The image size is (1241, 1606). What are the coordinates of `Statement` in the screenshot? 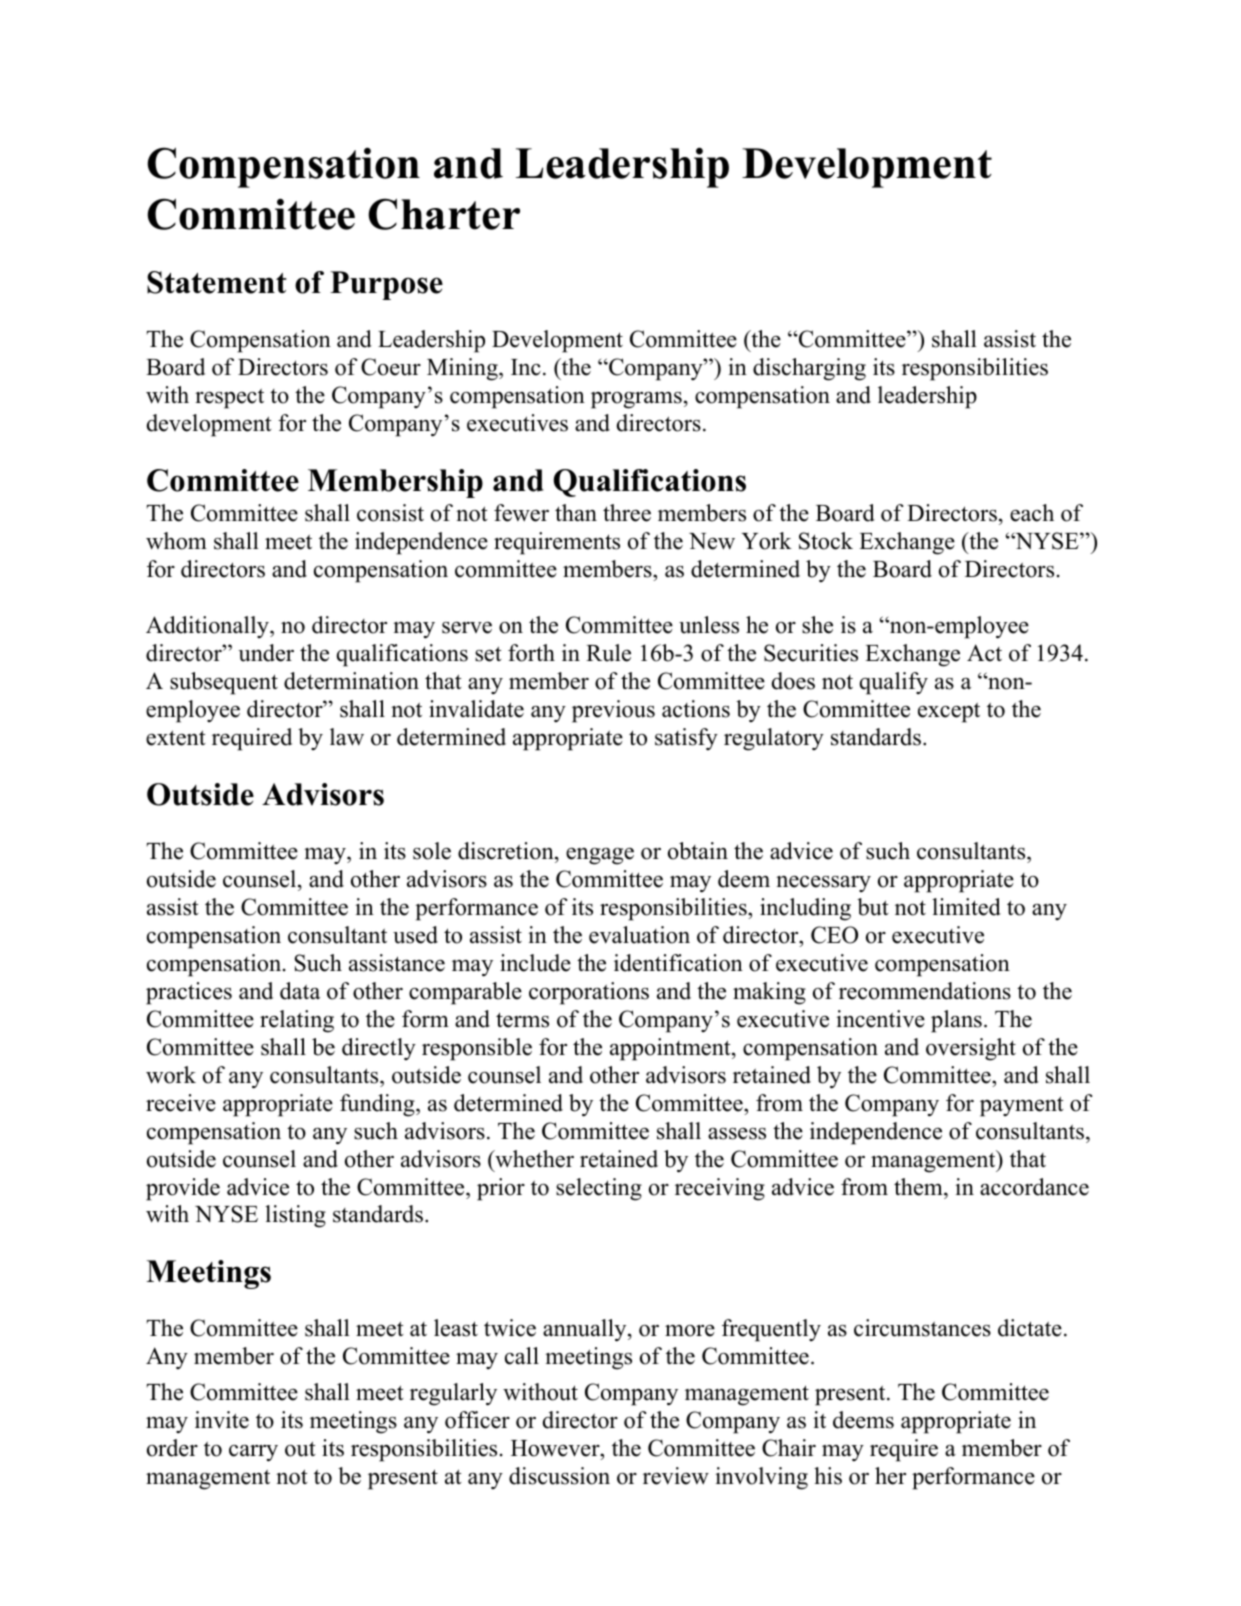 It's located at (217, 282).
